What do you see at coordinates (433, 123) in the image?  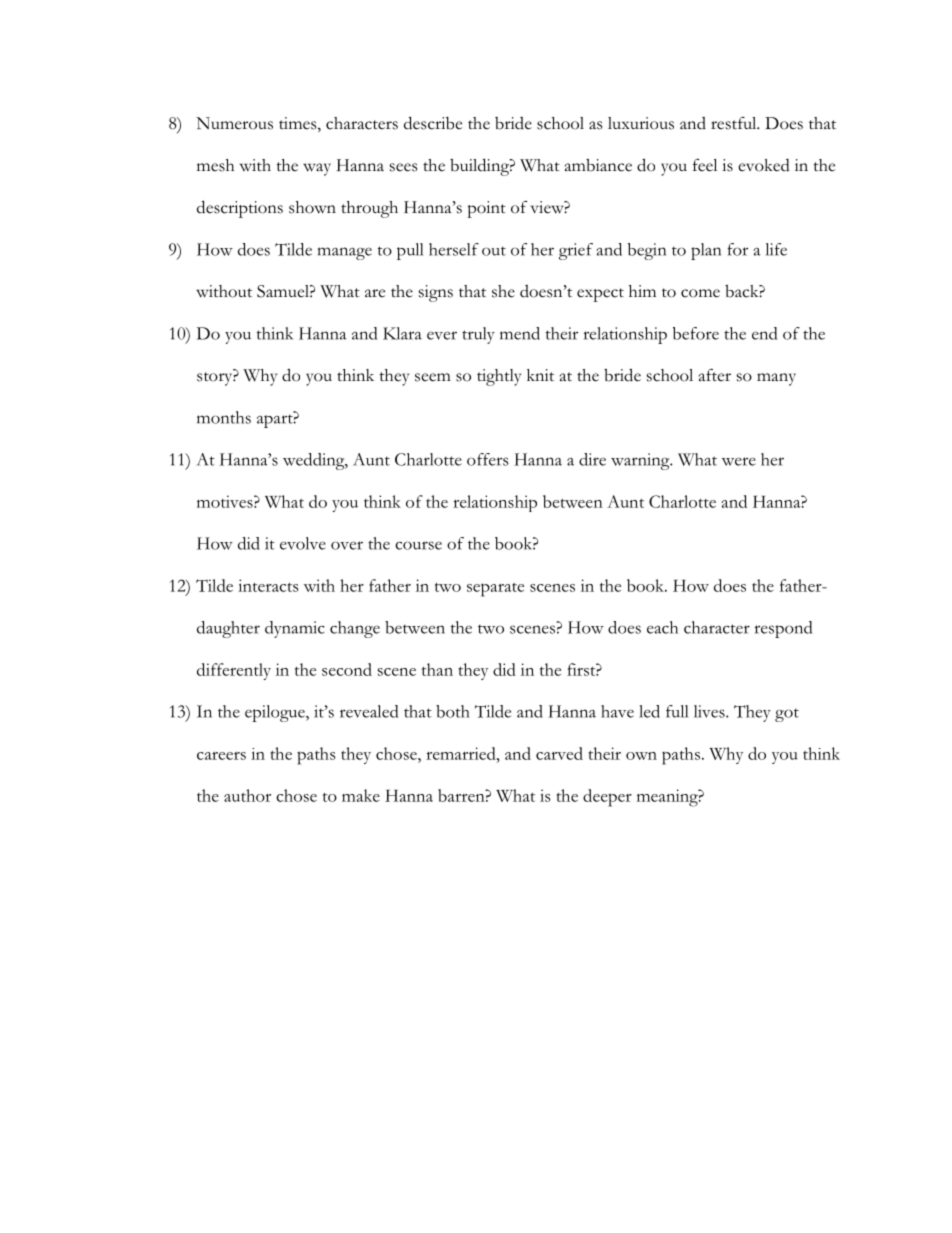 I see `describe` at bounding box center [433, 123].
